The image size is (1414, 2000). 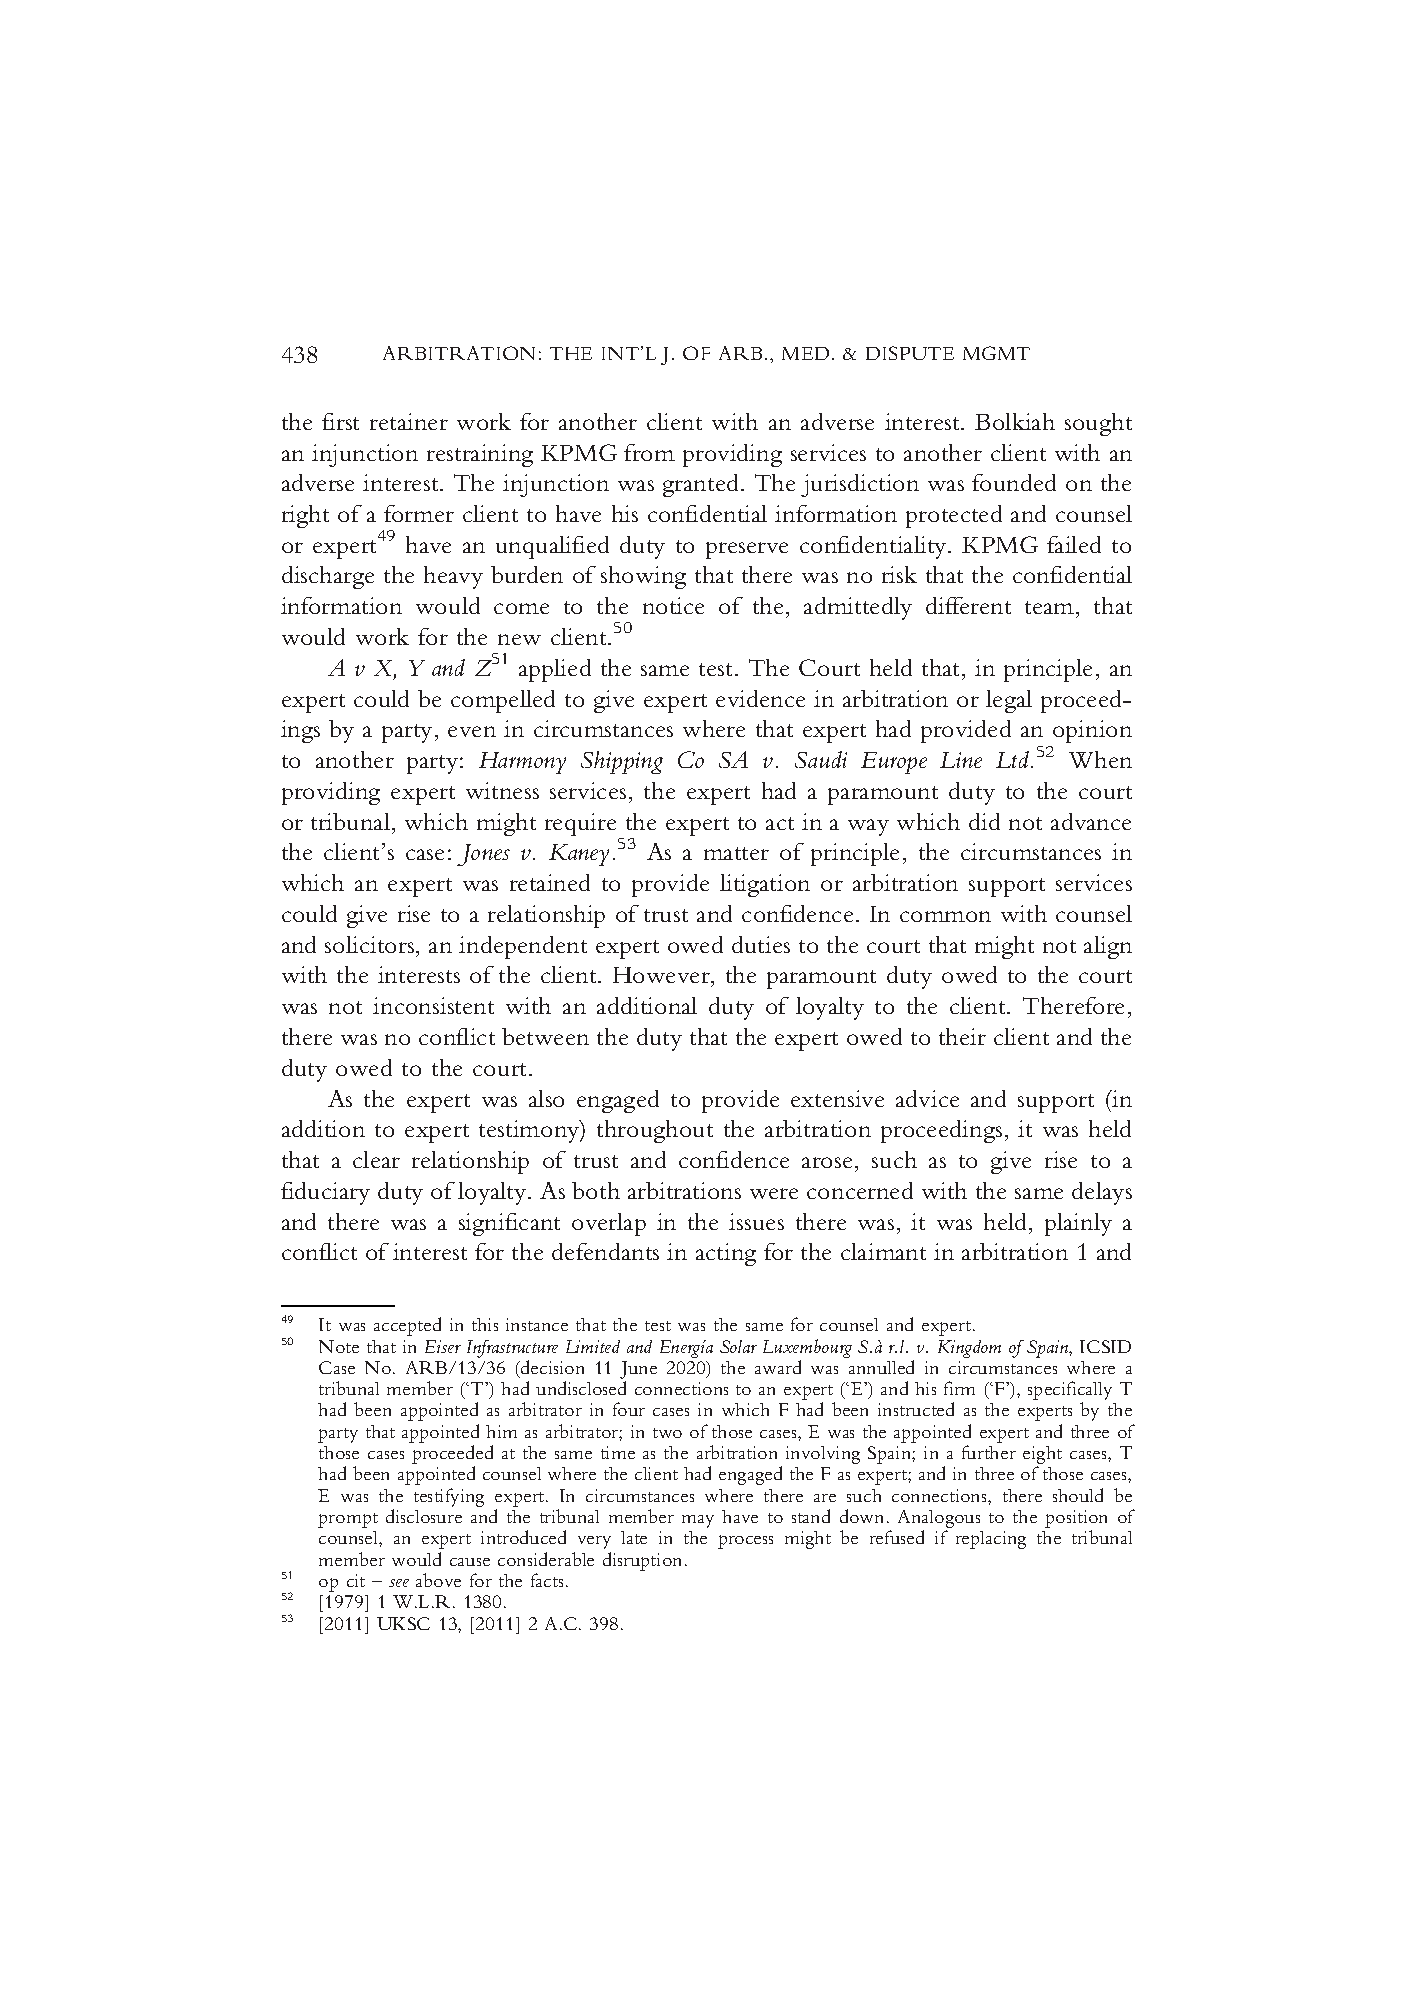 What do you see at coordinates (726, 1254) in the screenshot?
I see `acting` at bounding box center [726, 1254].
